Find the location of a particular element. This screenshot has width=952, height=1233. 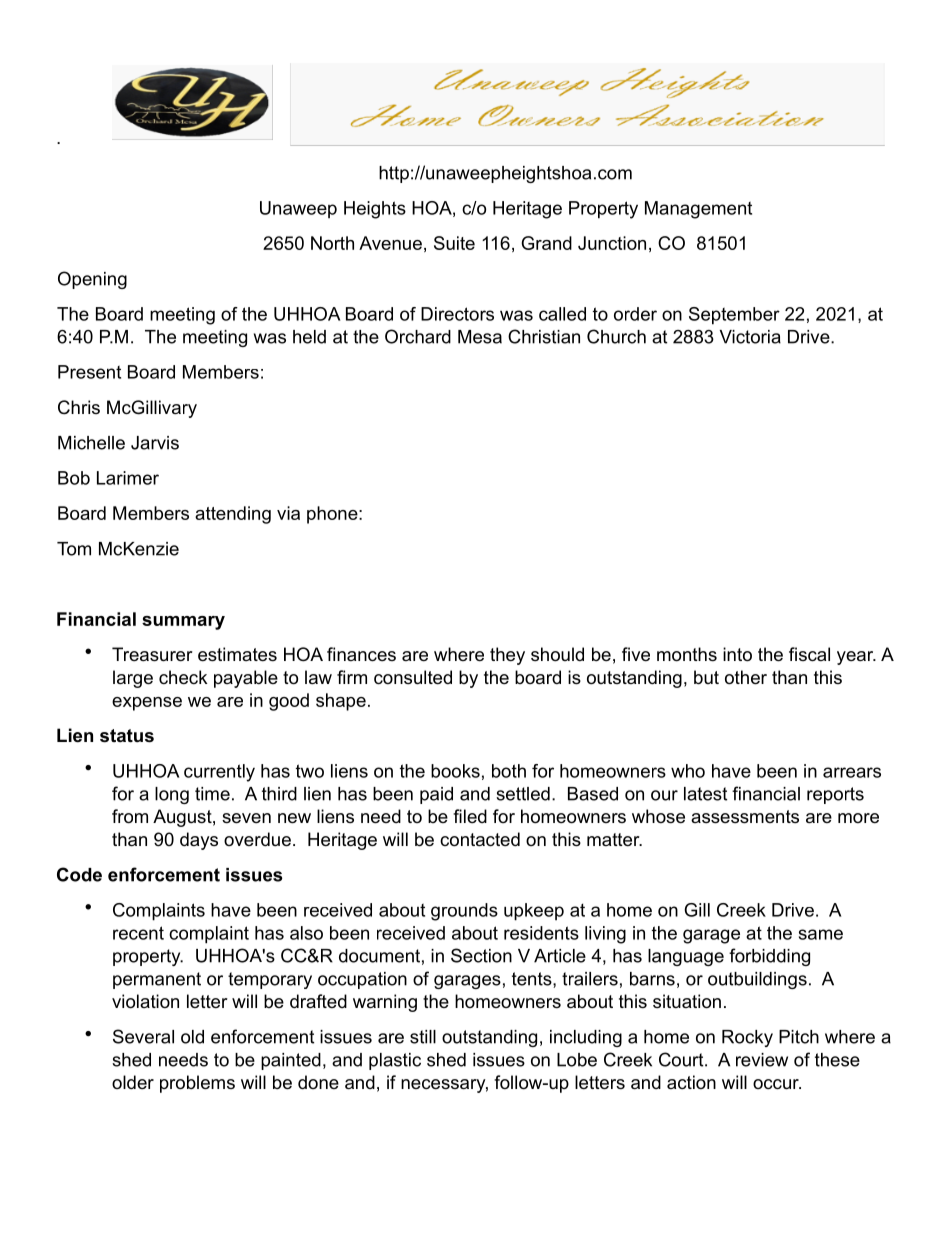

Treasurer is located at coordinates (152, 654).
